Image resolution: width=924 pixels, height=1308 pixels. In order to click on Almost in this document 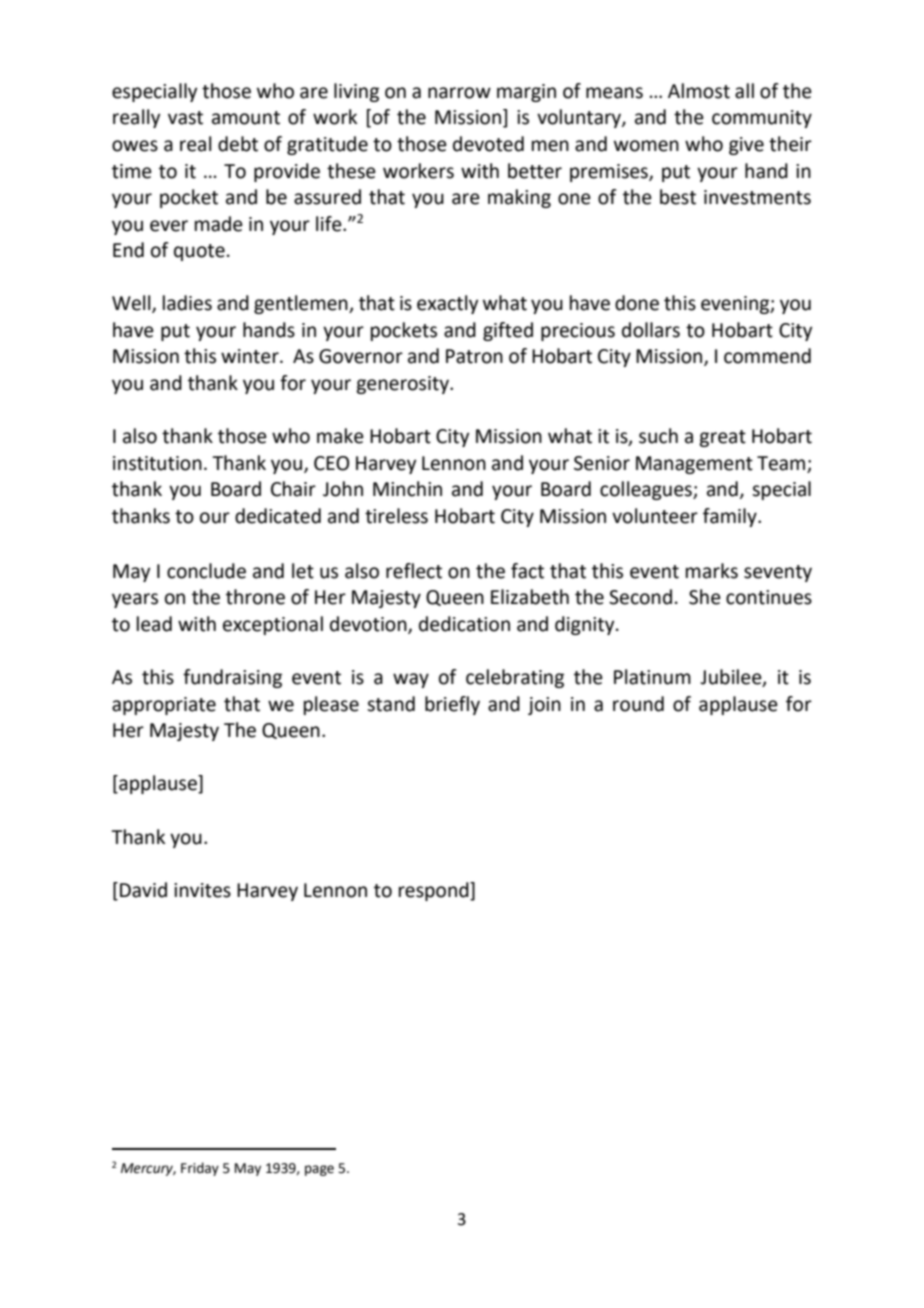, I will do `click(699, 91)`.
